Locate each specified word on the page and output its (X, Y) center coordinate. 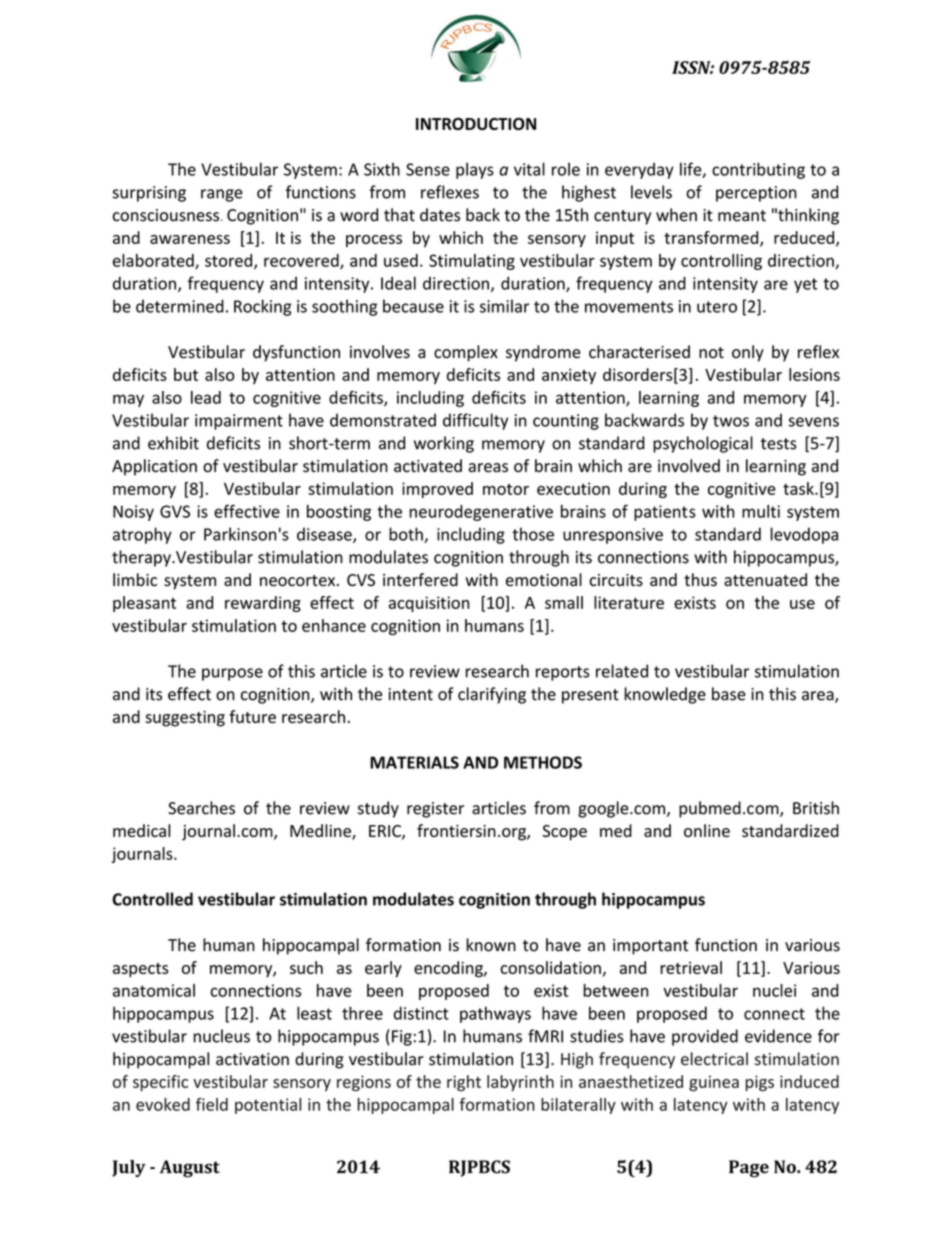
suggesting (185, 719)
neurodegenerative (481, 513)
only (748, 353)
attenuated (765, 580)
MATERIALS (414, 762)
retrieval (691, 967)
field (212, 1104)
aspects (140, 970)
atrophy (142, 535)
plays (475, 170)
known (491, 945)
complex (466, 353)
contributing (758, 170)
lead (206, 397)
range (222, 195)
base (728, 694)
